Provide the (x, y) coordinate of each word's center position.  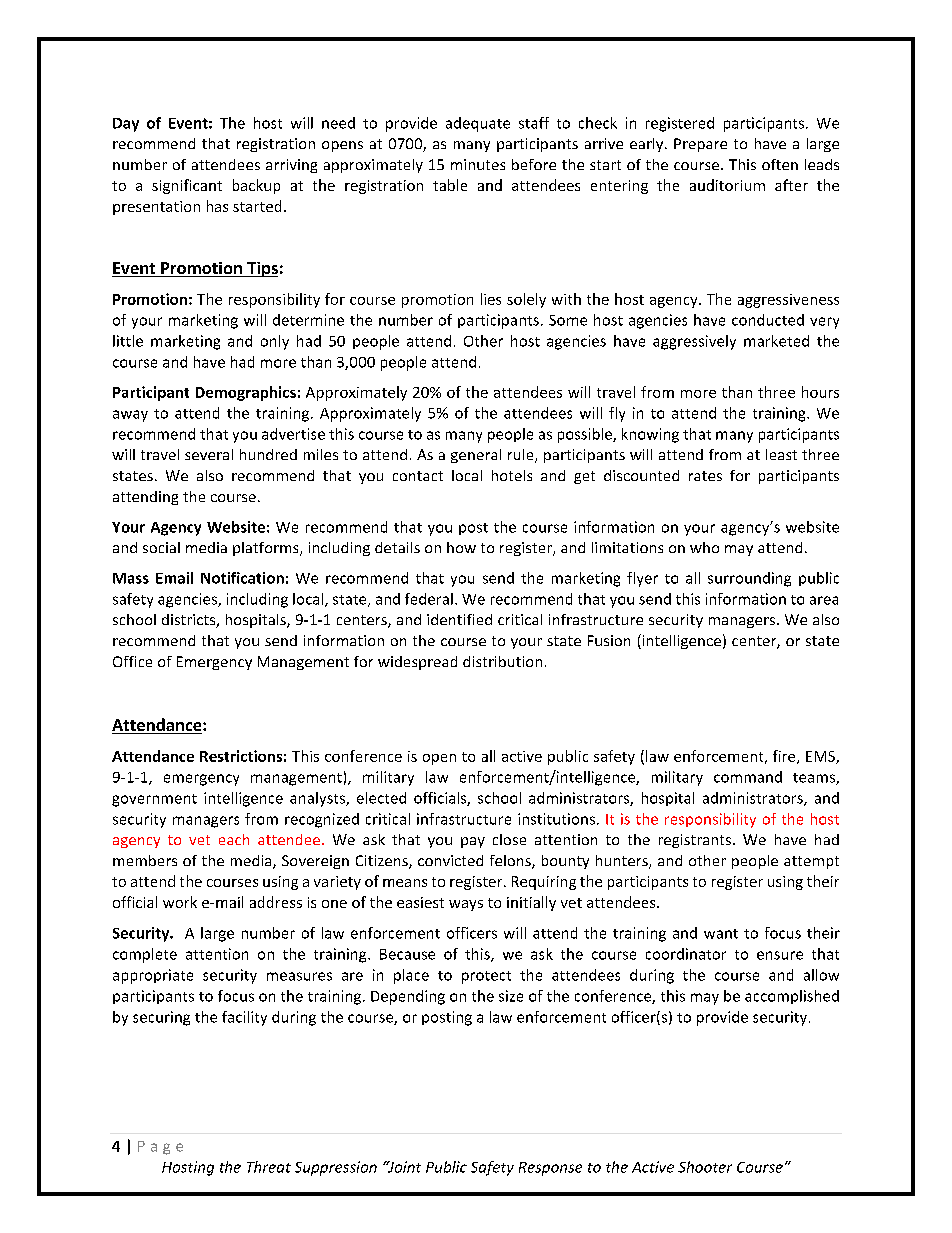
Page (160, 1148)
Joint (403, 1167)
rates (705, 476)
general (476, 456)
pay (473, 842)
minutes (478, 164)
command (748, 777)
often (780, 164)
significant (187, 186)
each (234, 839)
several (209, 454)
